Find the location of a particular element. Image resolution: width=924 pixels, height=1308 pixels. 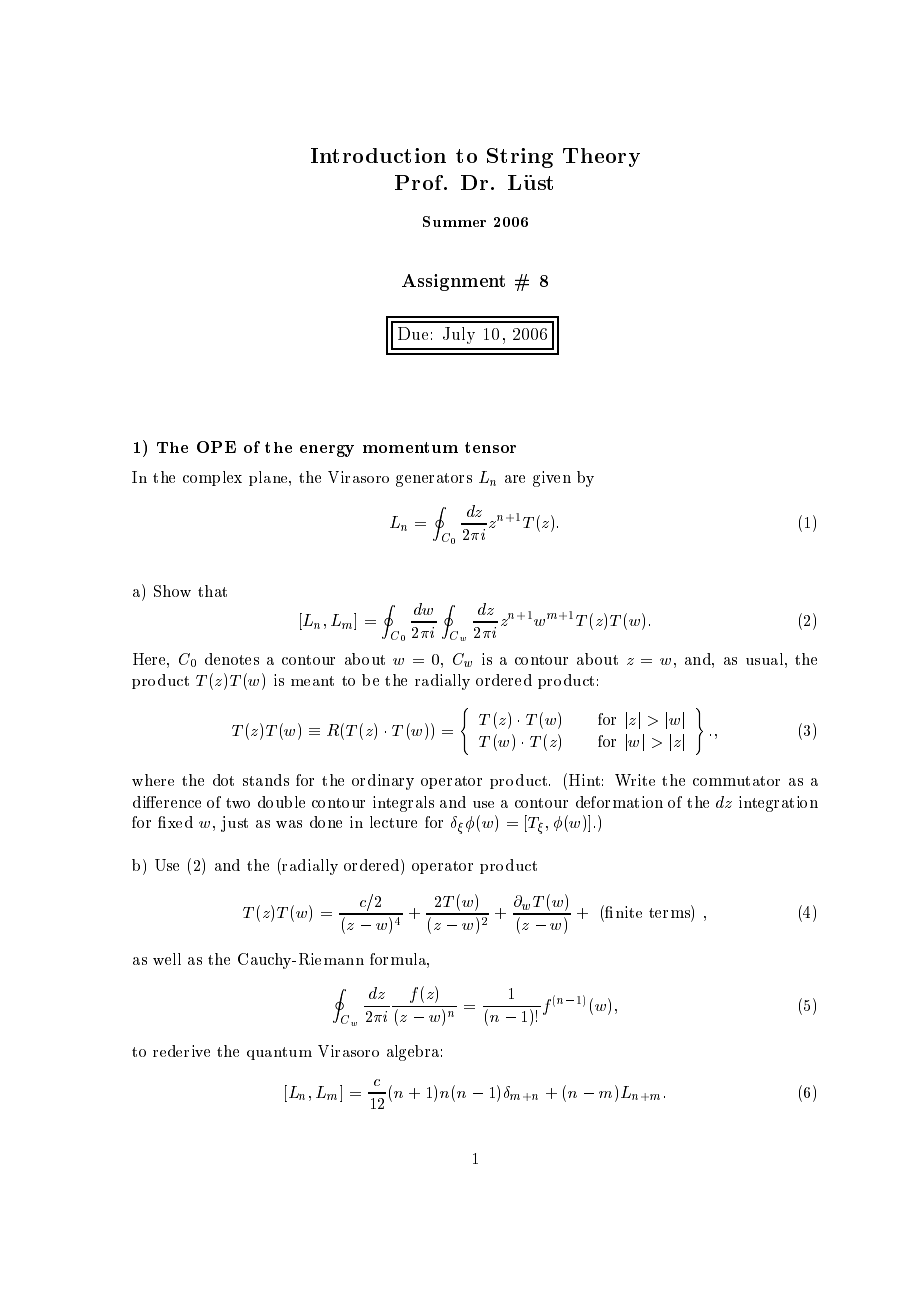

usual is located at coordinates (766, 659).
